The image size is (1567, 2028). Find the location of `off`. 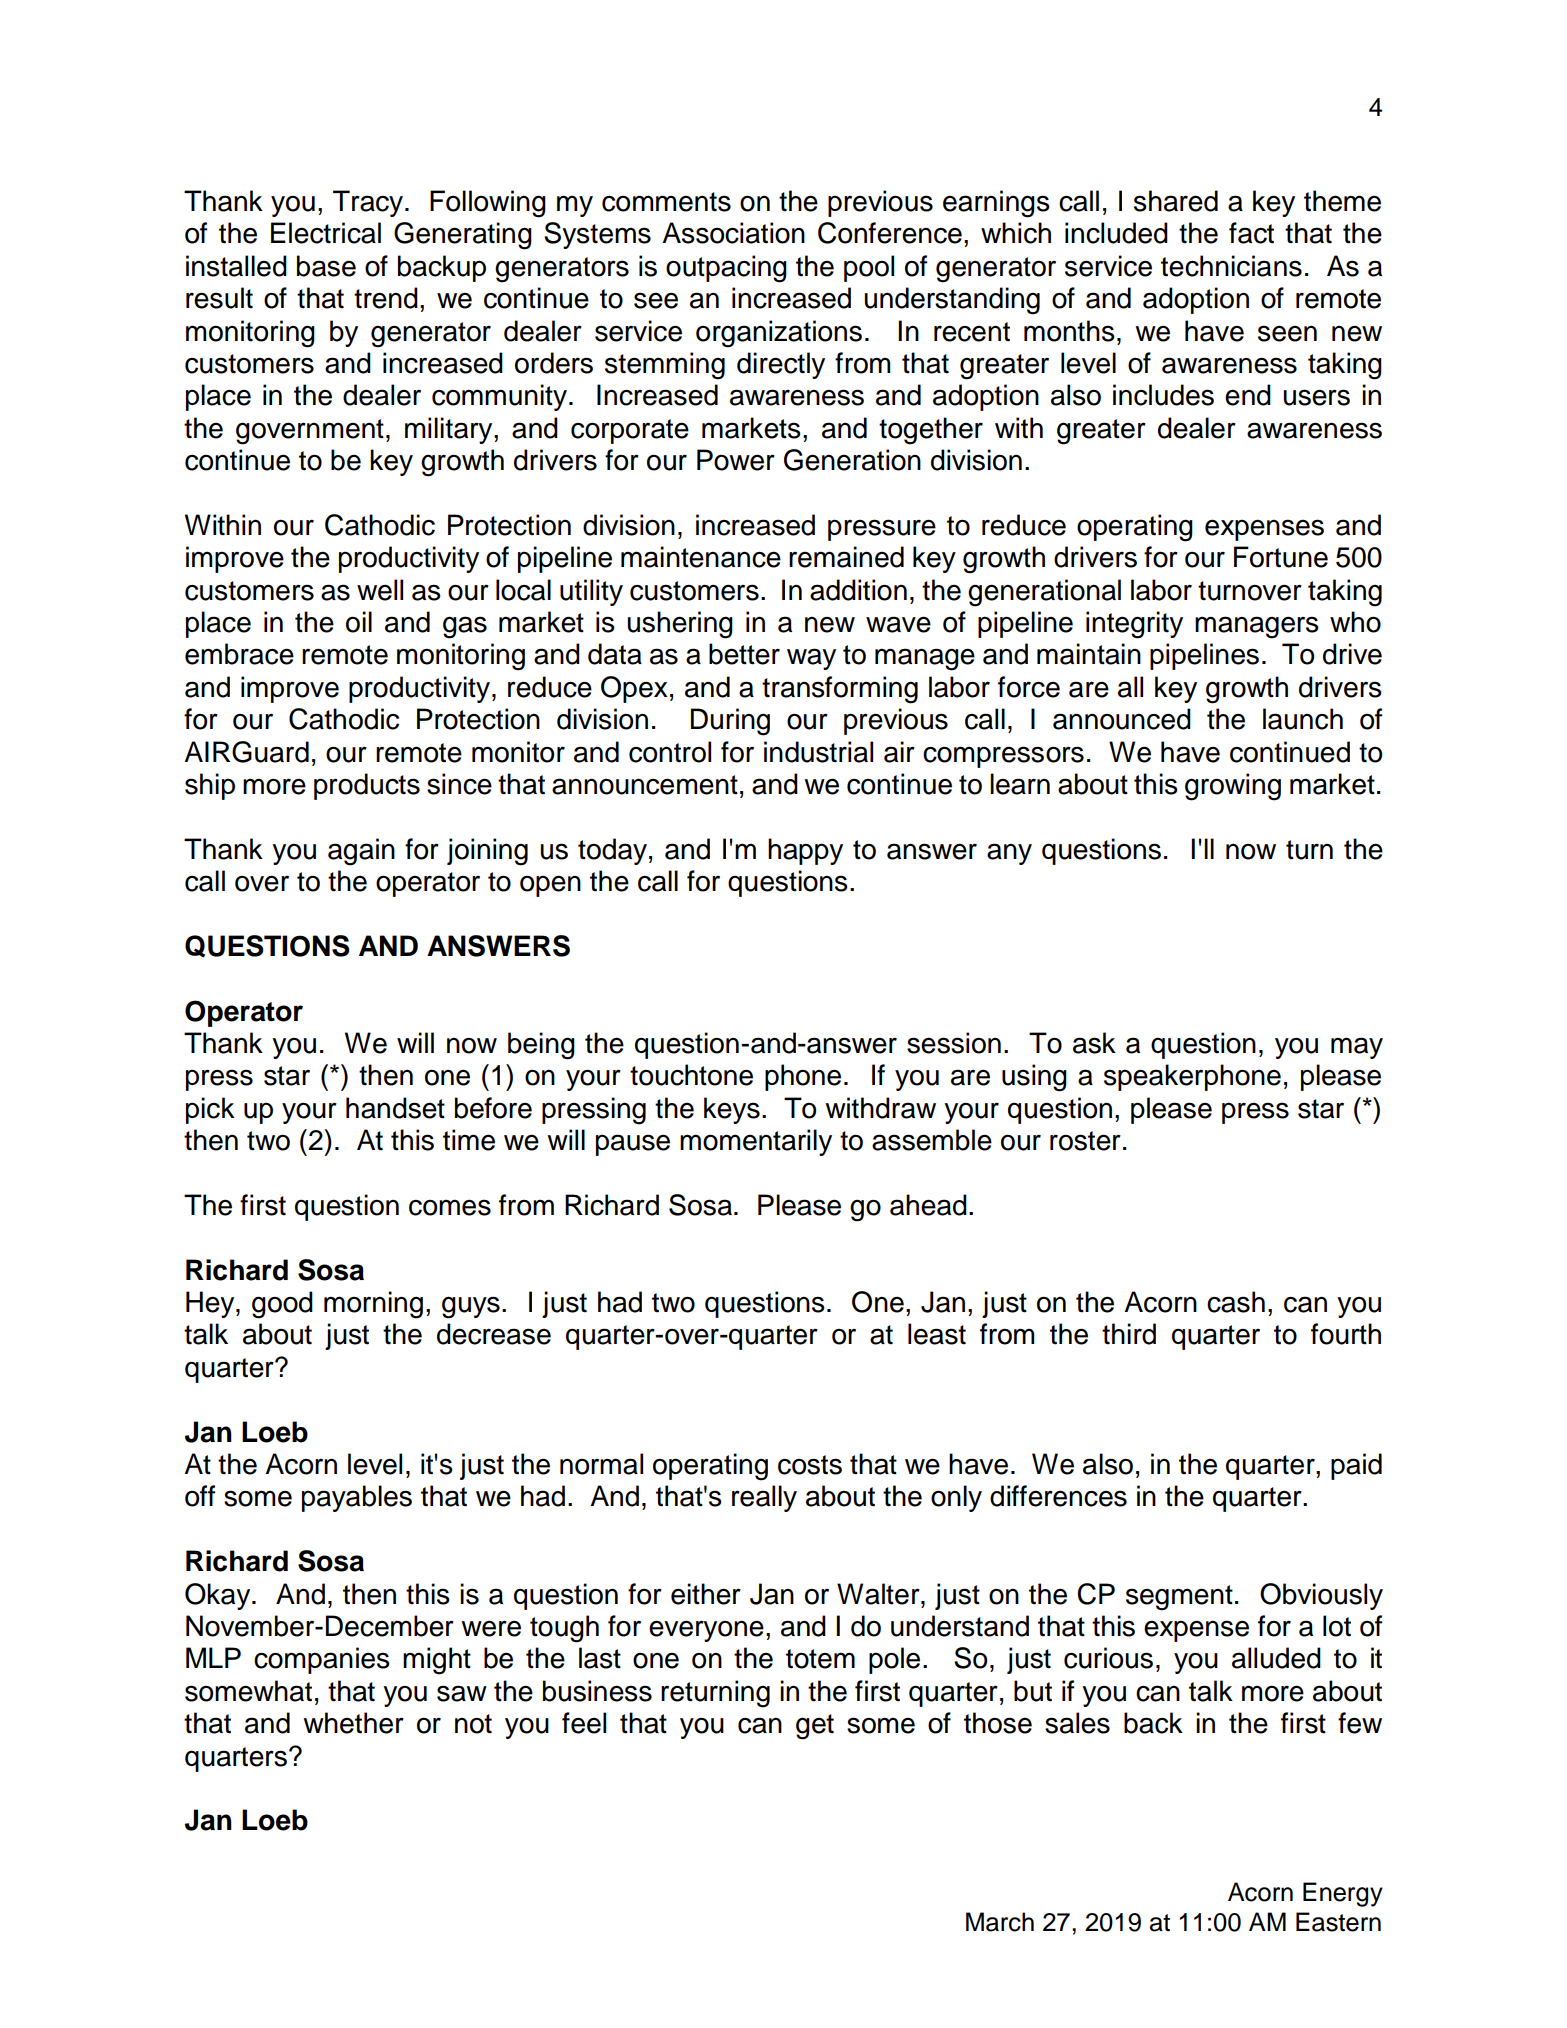

off is located at coordinates (200, 1496).
